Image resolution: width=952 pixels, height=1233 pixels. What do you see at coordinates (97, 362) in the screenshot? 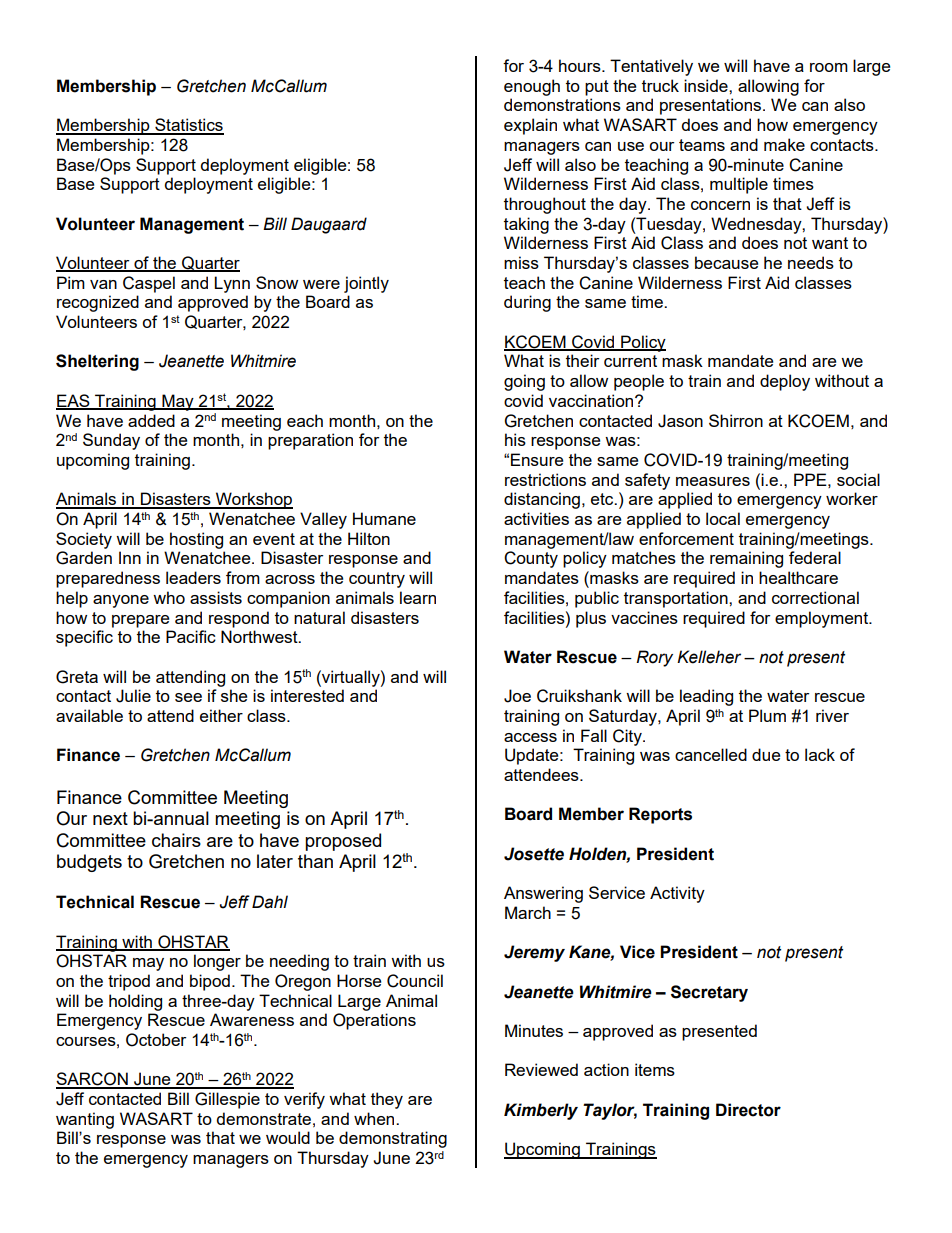
I see `Sheltering` at bounding box center [97, 362].
